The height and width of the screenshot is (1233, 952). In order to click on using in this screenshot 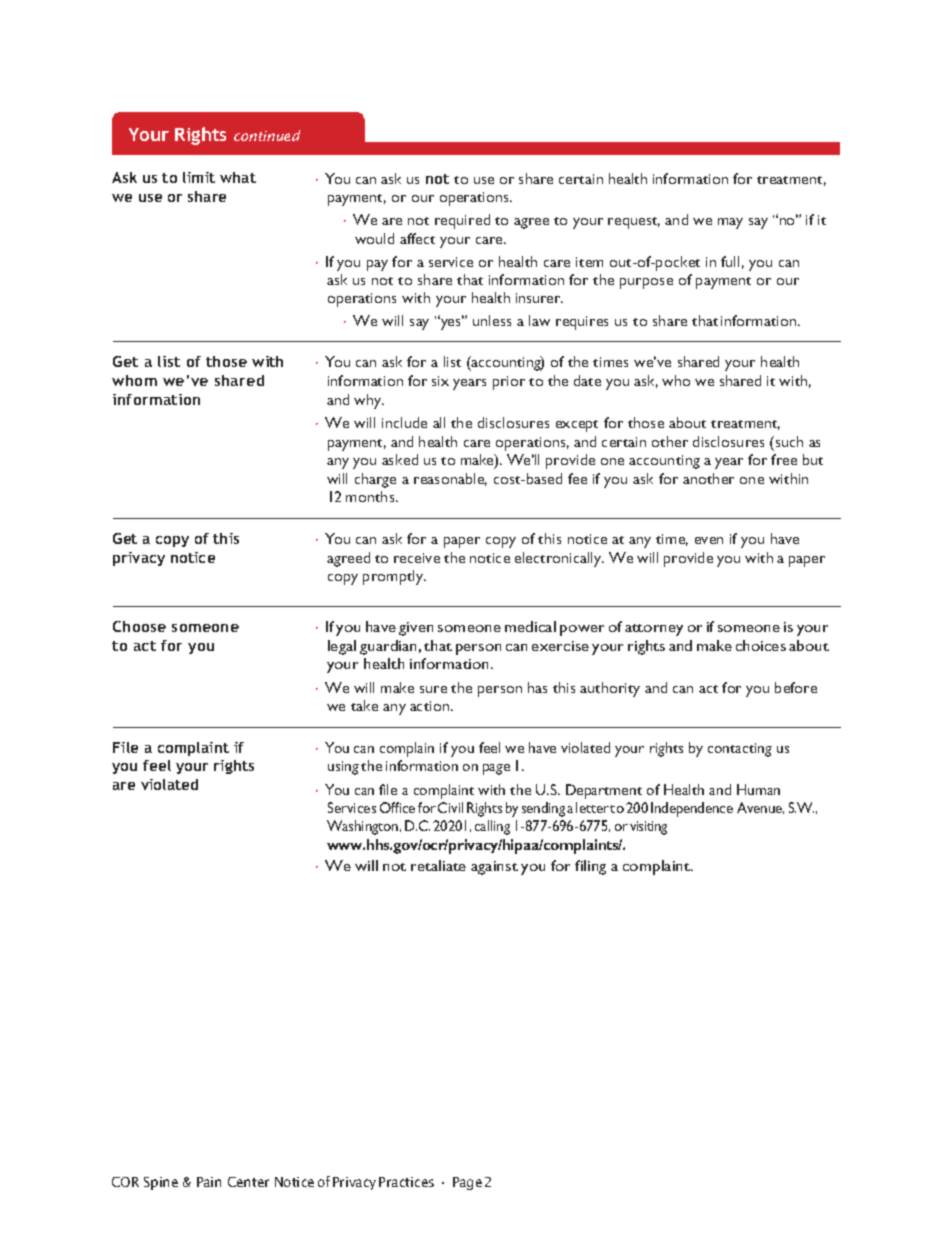, I will do `click(343, 768)`.
